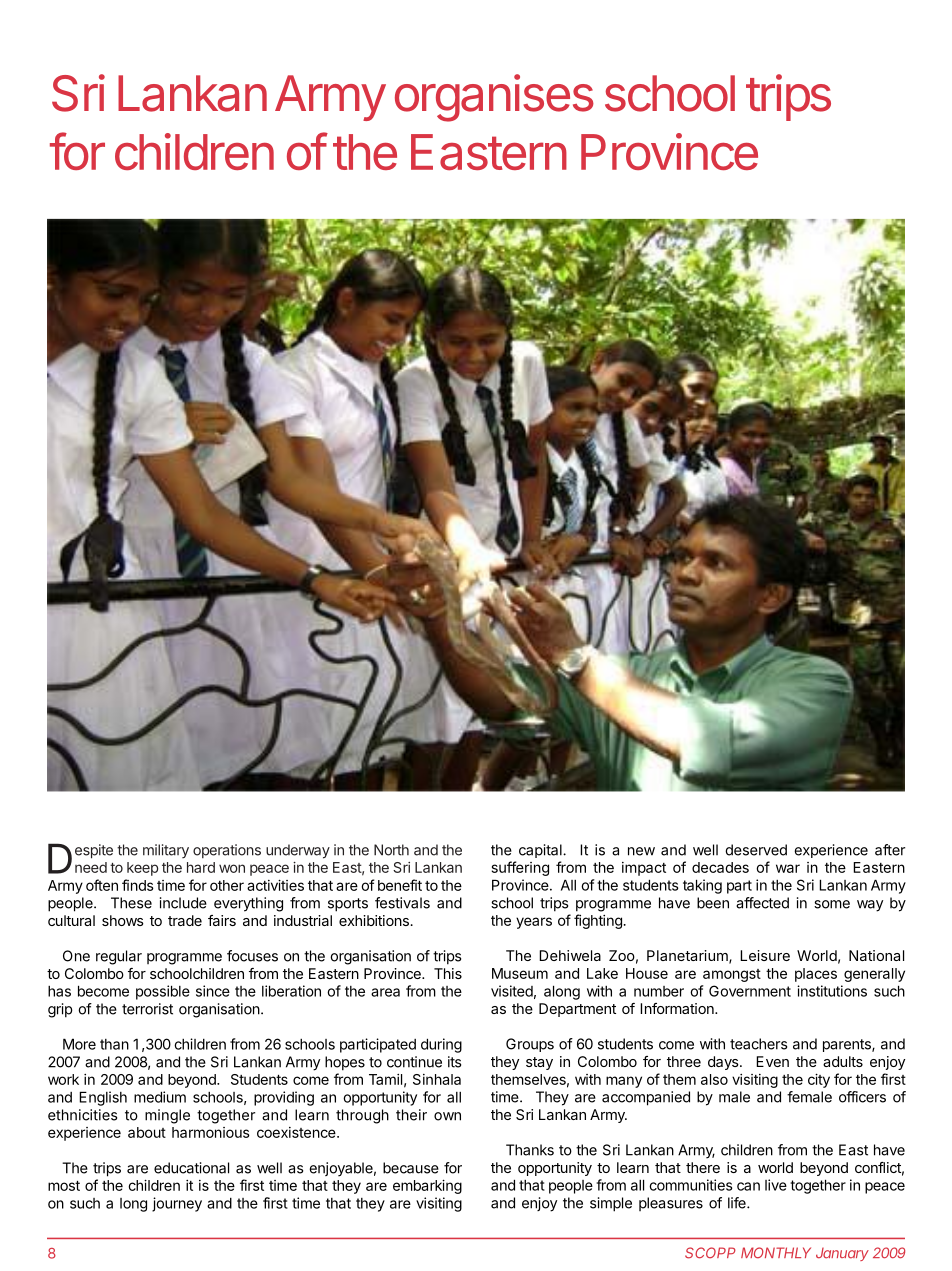 The width and height of the image is (952, 1271). Describe the element at coordinates (765, 955) in the image. I see `Leisure` at that location.
